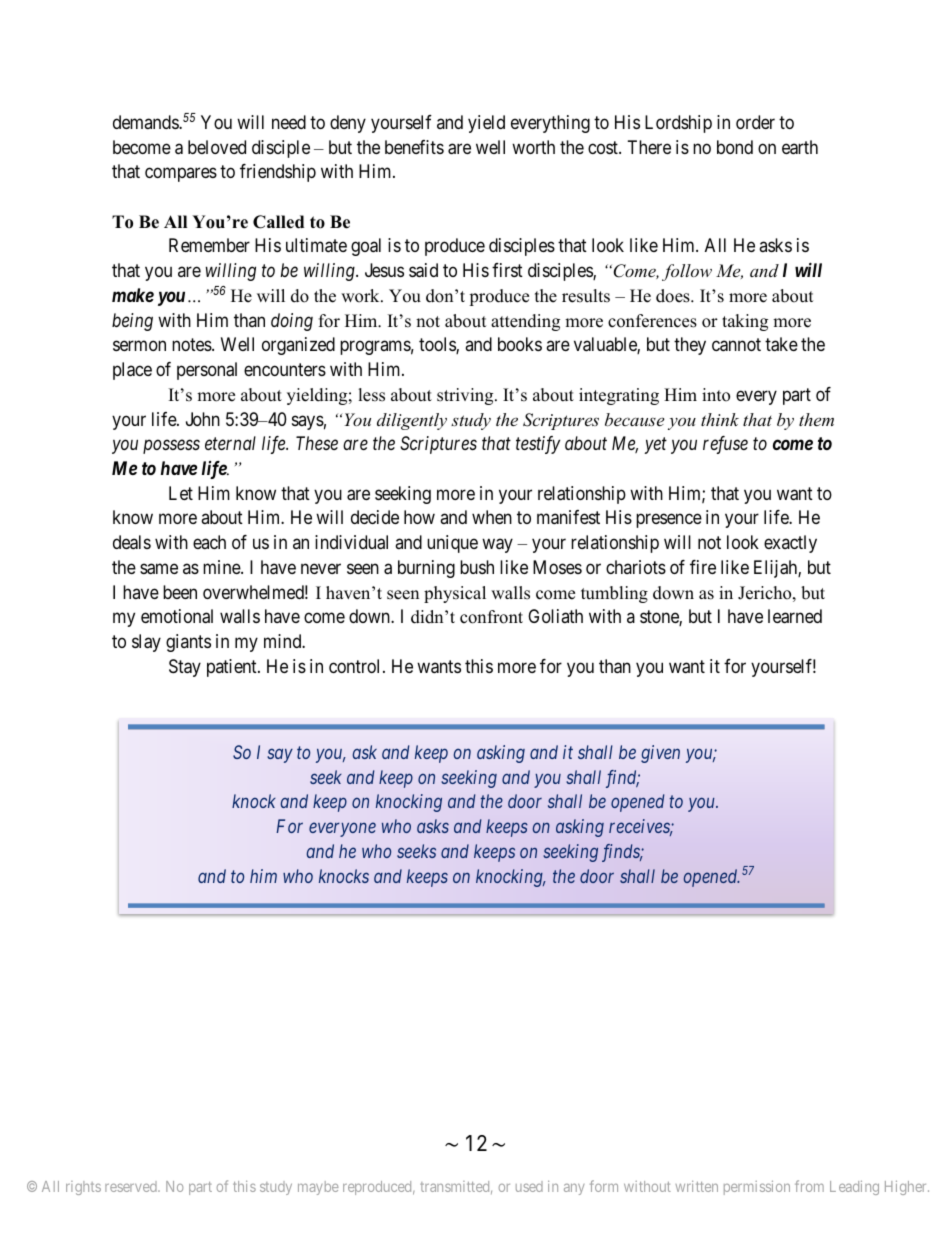 This screenshot has height=1233, width=952. What do you see at coordinates (185, 668) in the screenshot?
I see `Stay` at bounding box center [185, 668].
